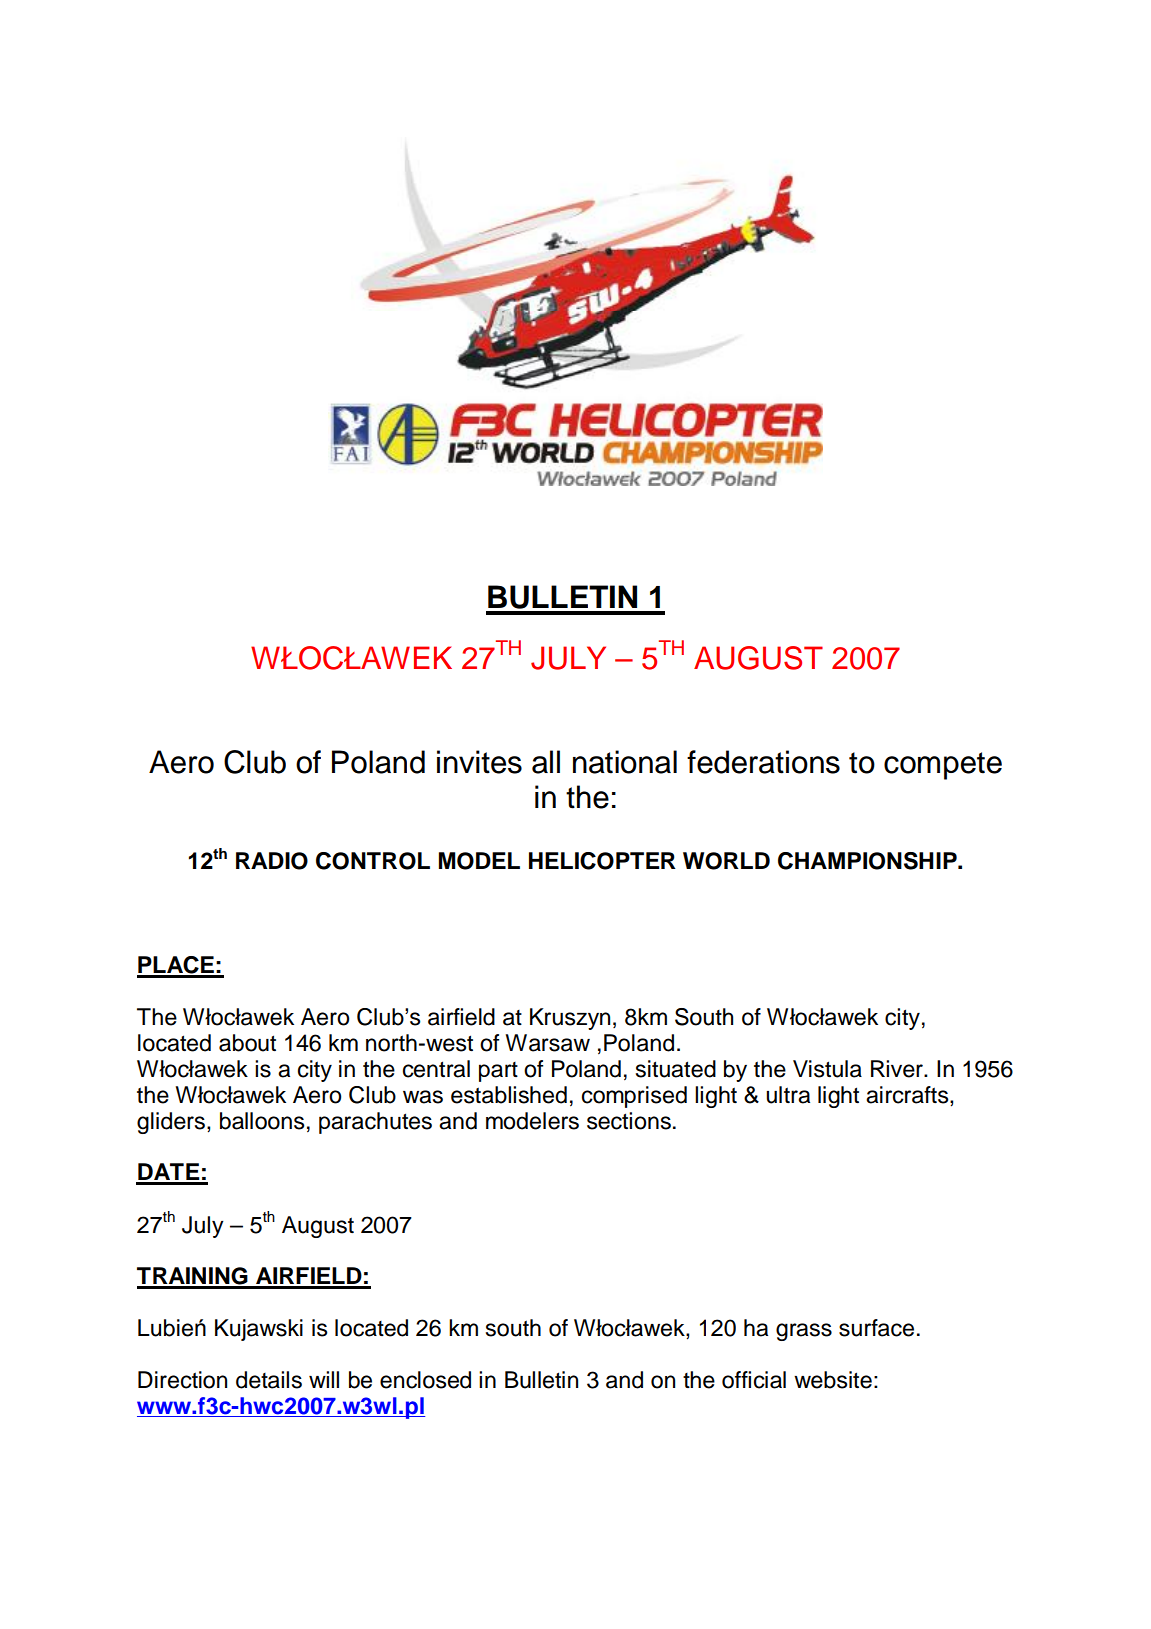 The width and height of the screenshot is (1151, 1629). I want to click on about, so click(247, 1043).
